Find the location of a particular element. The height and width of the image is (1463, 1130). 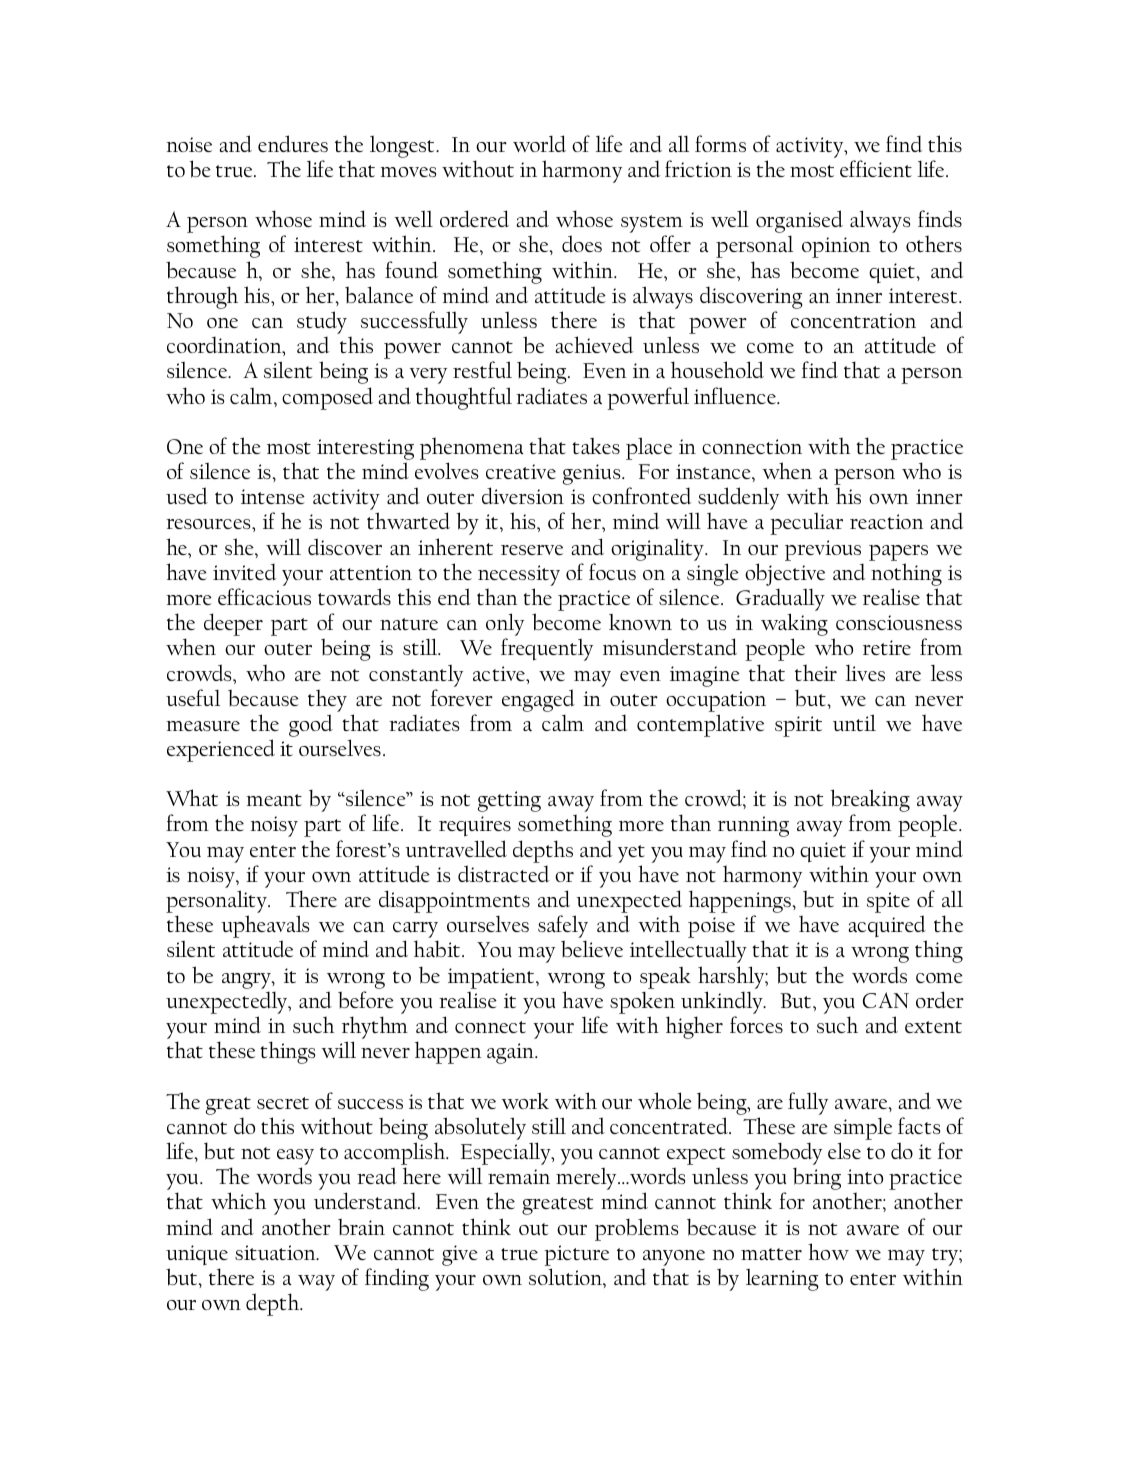

endures is located at coordinates (293, 143).
